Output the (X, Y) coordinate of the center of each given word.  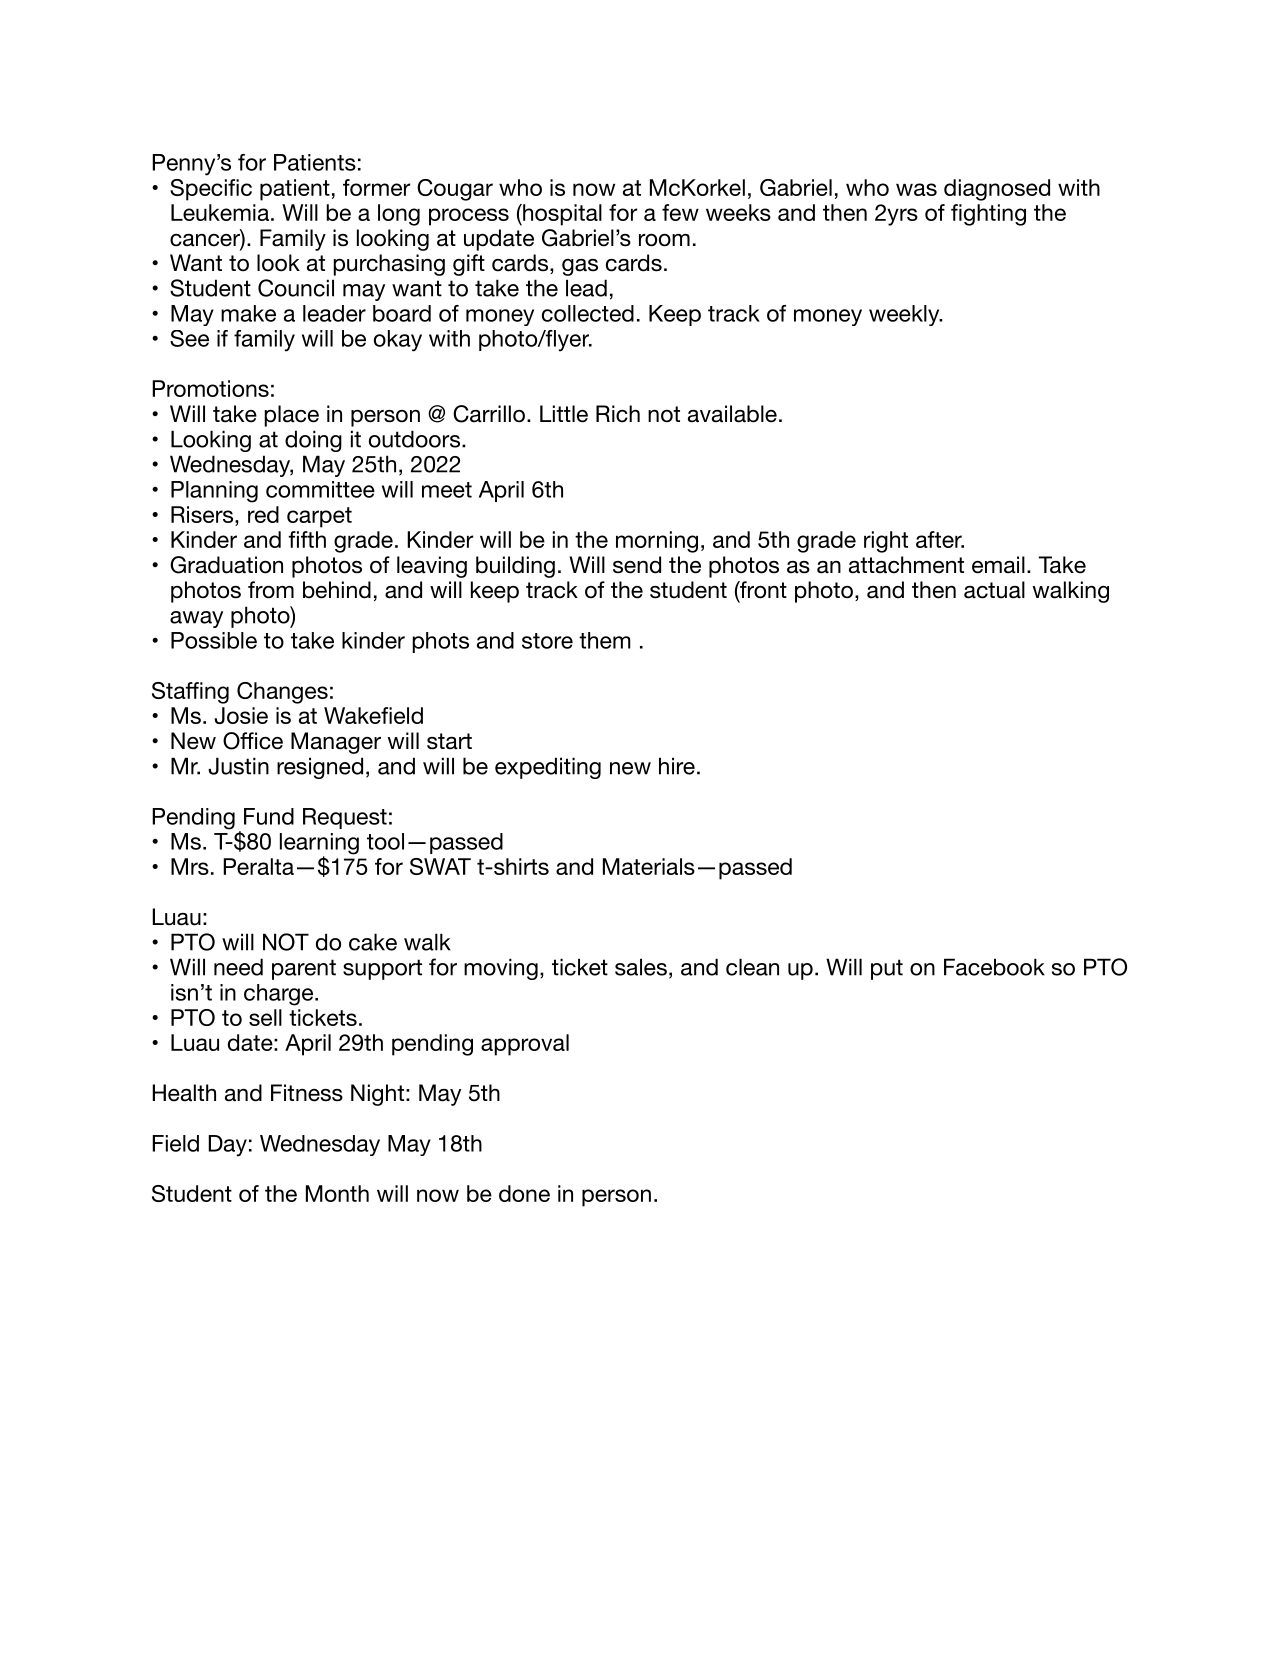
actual (994, 590)
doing (313, 441)
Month (337, 1193)
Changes (282, 693)
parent (304, 969)
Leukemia (220, 212)
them (605, 640)
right (886, 542)
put (887, 969)
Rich (618, 414)
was (916, 189)
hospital (561, 215)
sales (641, 967)
